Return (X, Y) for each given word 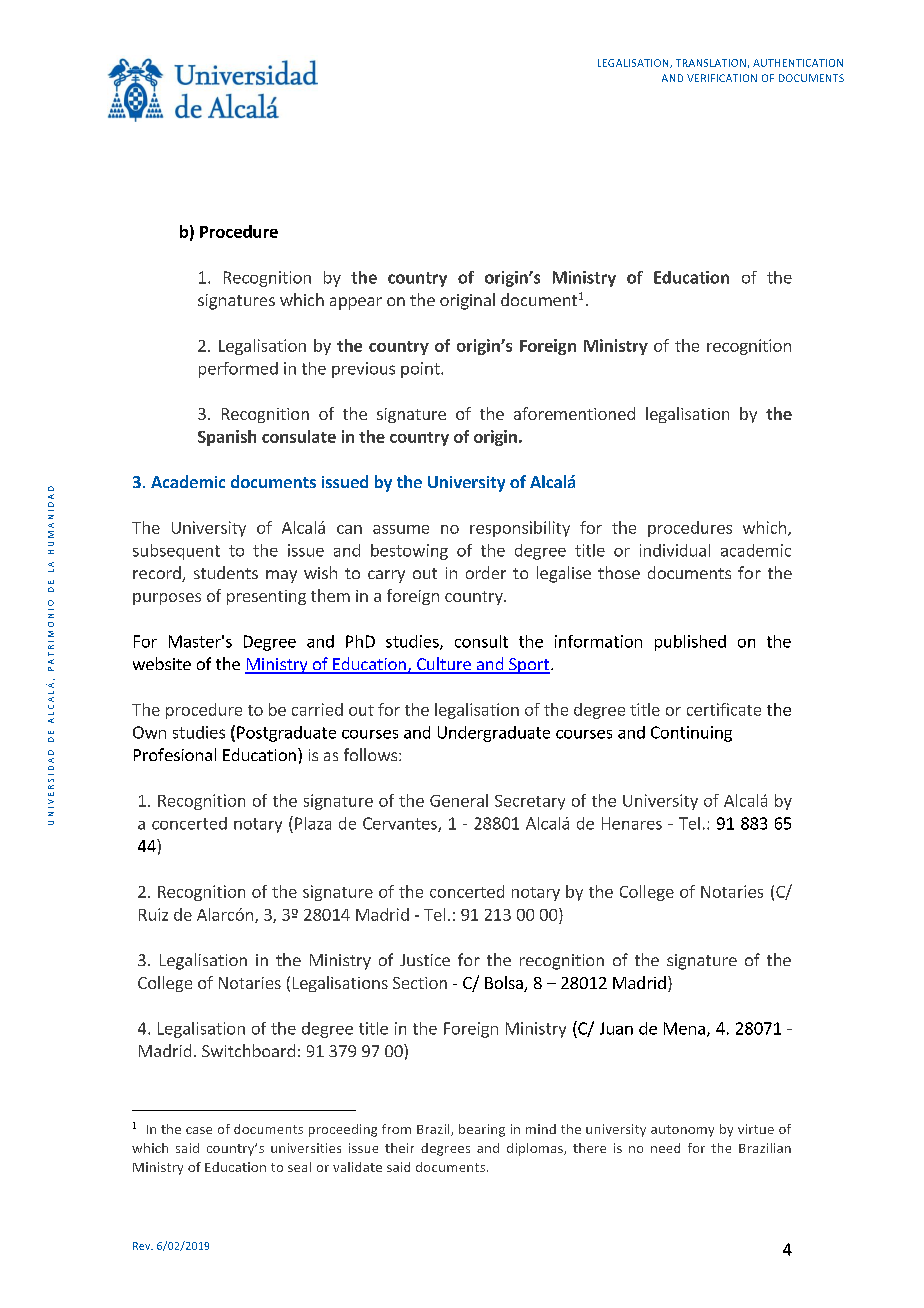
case (199, 1130)
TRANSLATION (711, 63)
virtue (756, 1129)
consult (481, 641)
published (690, 643)
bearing (482, 1130)
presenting (266, 597)
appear (356, 303)
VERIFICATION (722, 78)
